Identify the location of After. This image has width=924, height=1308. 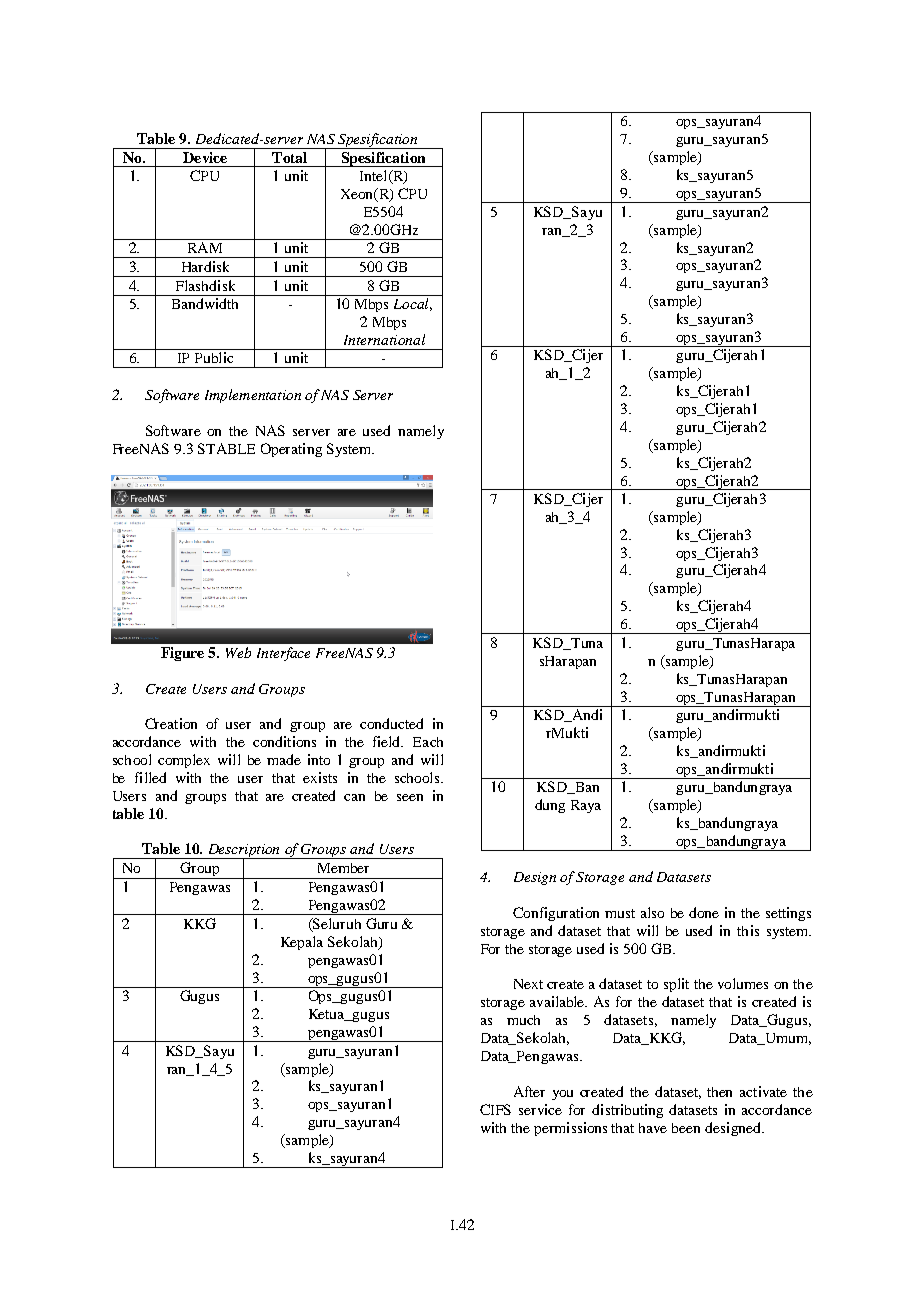
(529, 1091).
